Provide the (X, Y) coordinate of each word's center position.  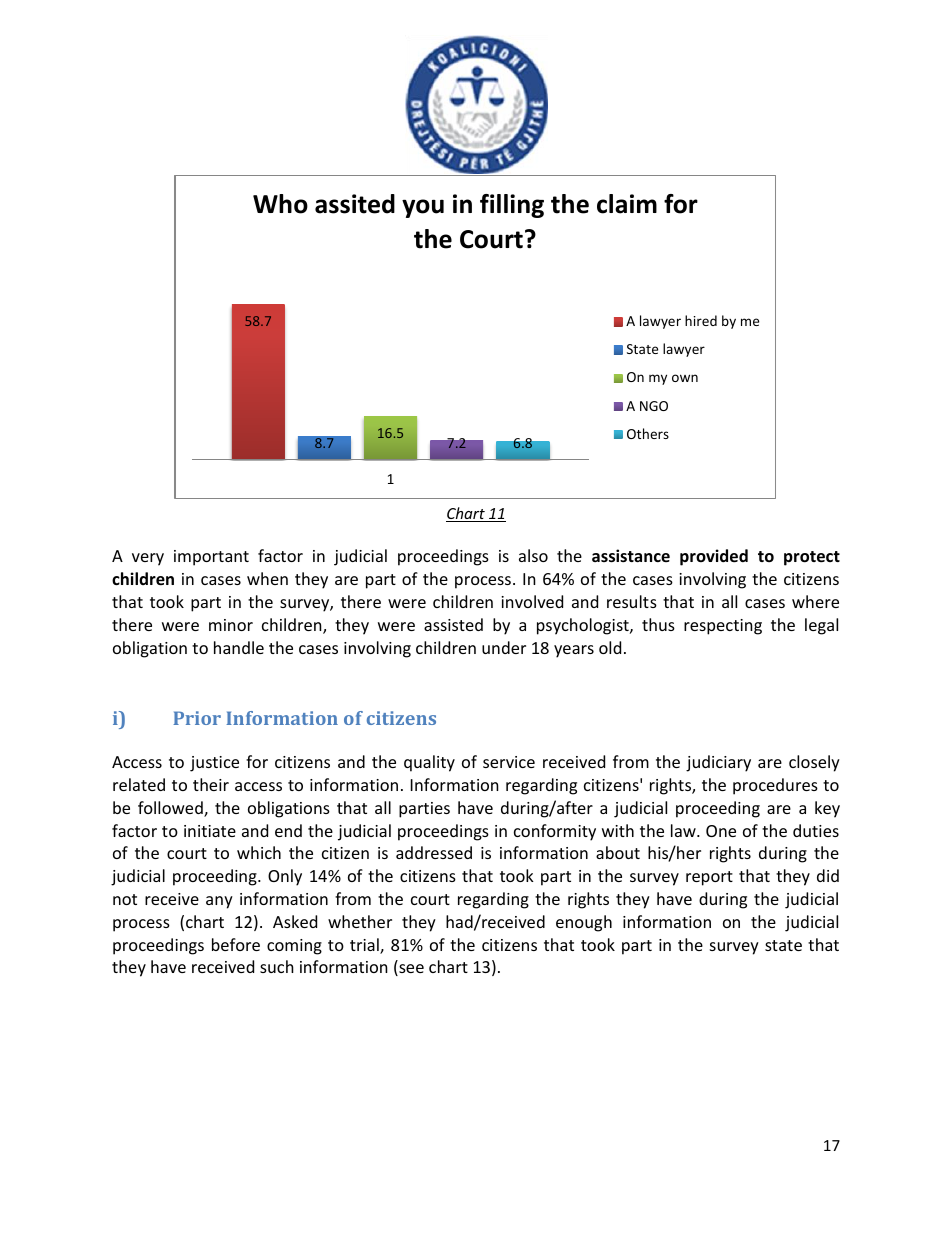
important (211, 558)
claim (627, 204)
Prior (197, 718)
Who (280, 204)
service (509, 762)
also (533, 555)
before (236, 944)
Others (648, 433)
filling (512, 206)
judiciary (718, 763)
